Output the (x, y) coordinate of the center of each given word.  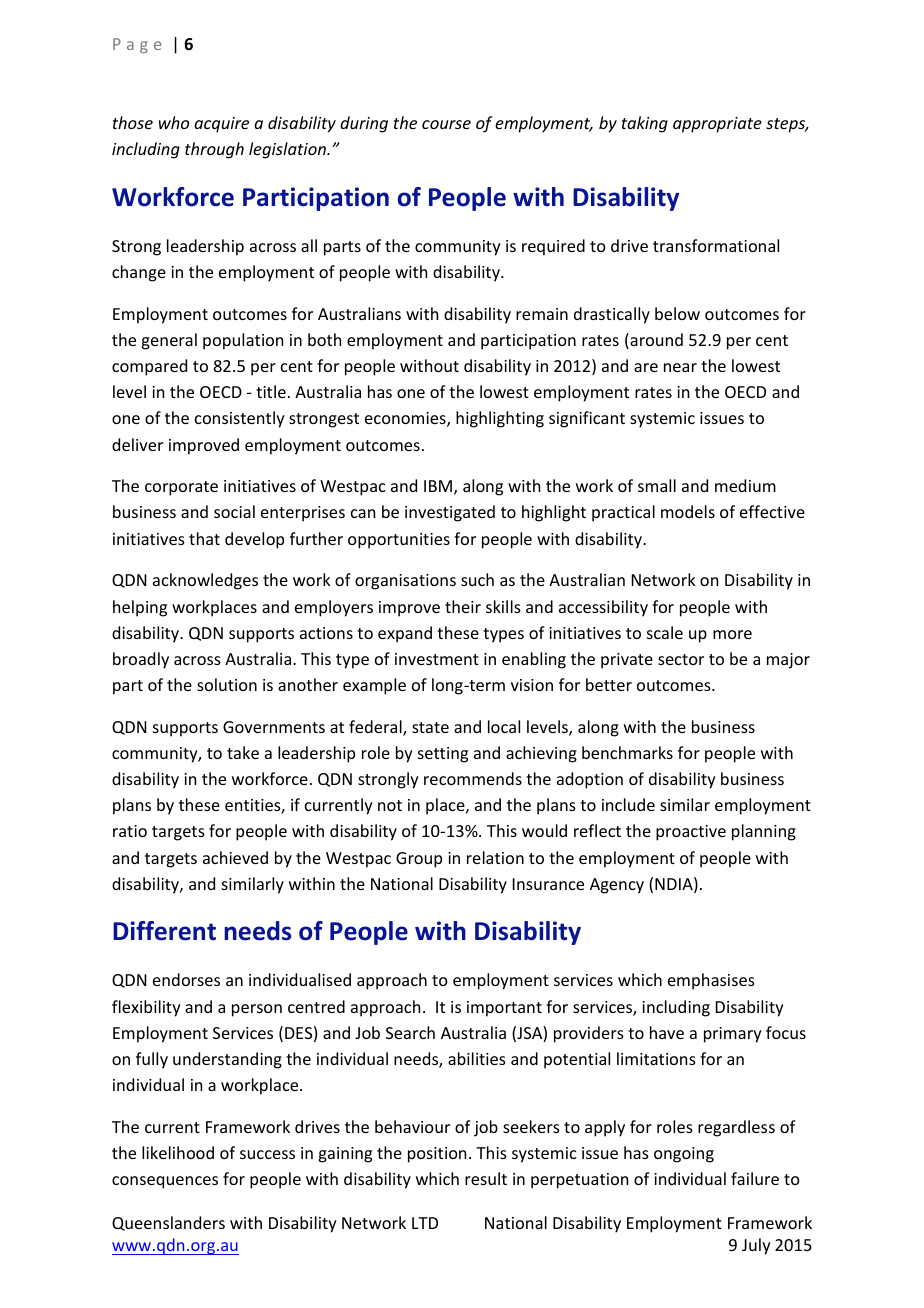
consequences (165, 1182)
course (446, 124)
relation (495, 857)
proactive (691, 833)
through (214, 150)
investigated (450, 513)
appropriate (717, 125)
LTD (425, 1223)
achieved (235, 857)
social (234, 511)
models (688, 511)
